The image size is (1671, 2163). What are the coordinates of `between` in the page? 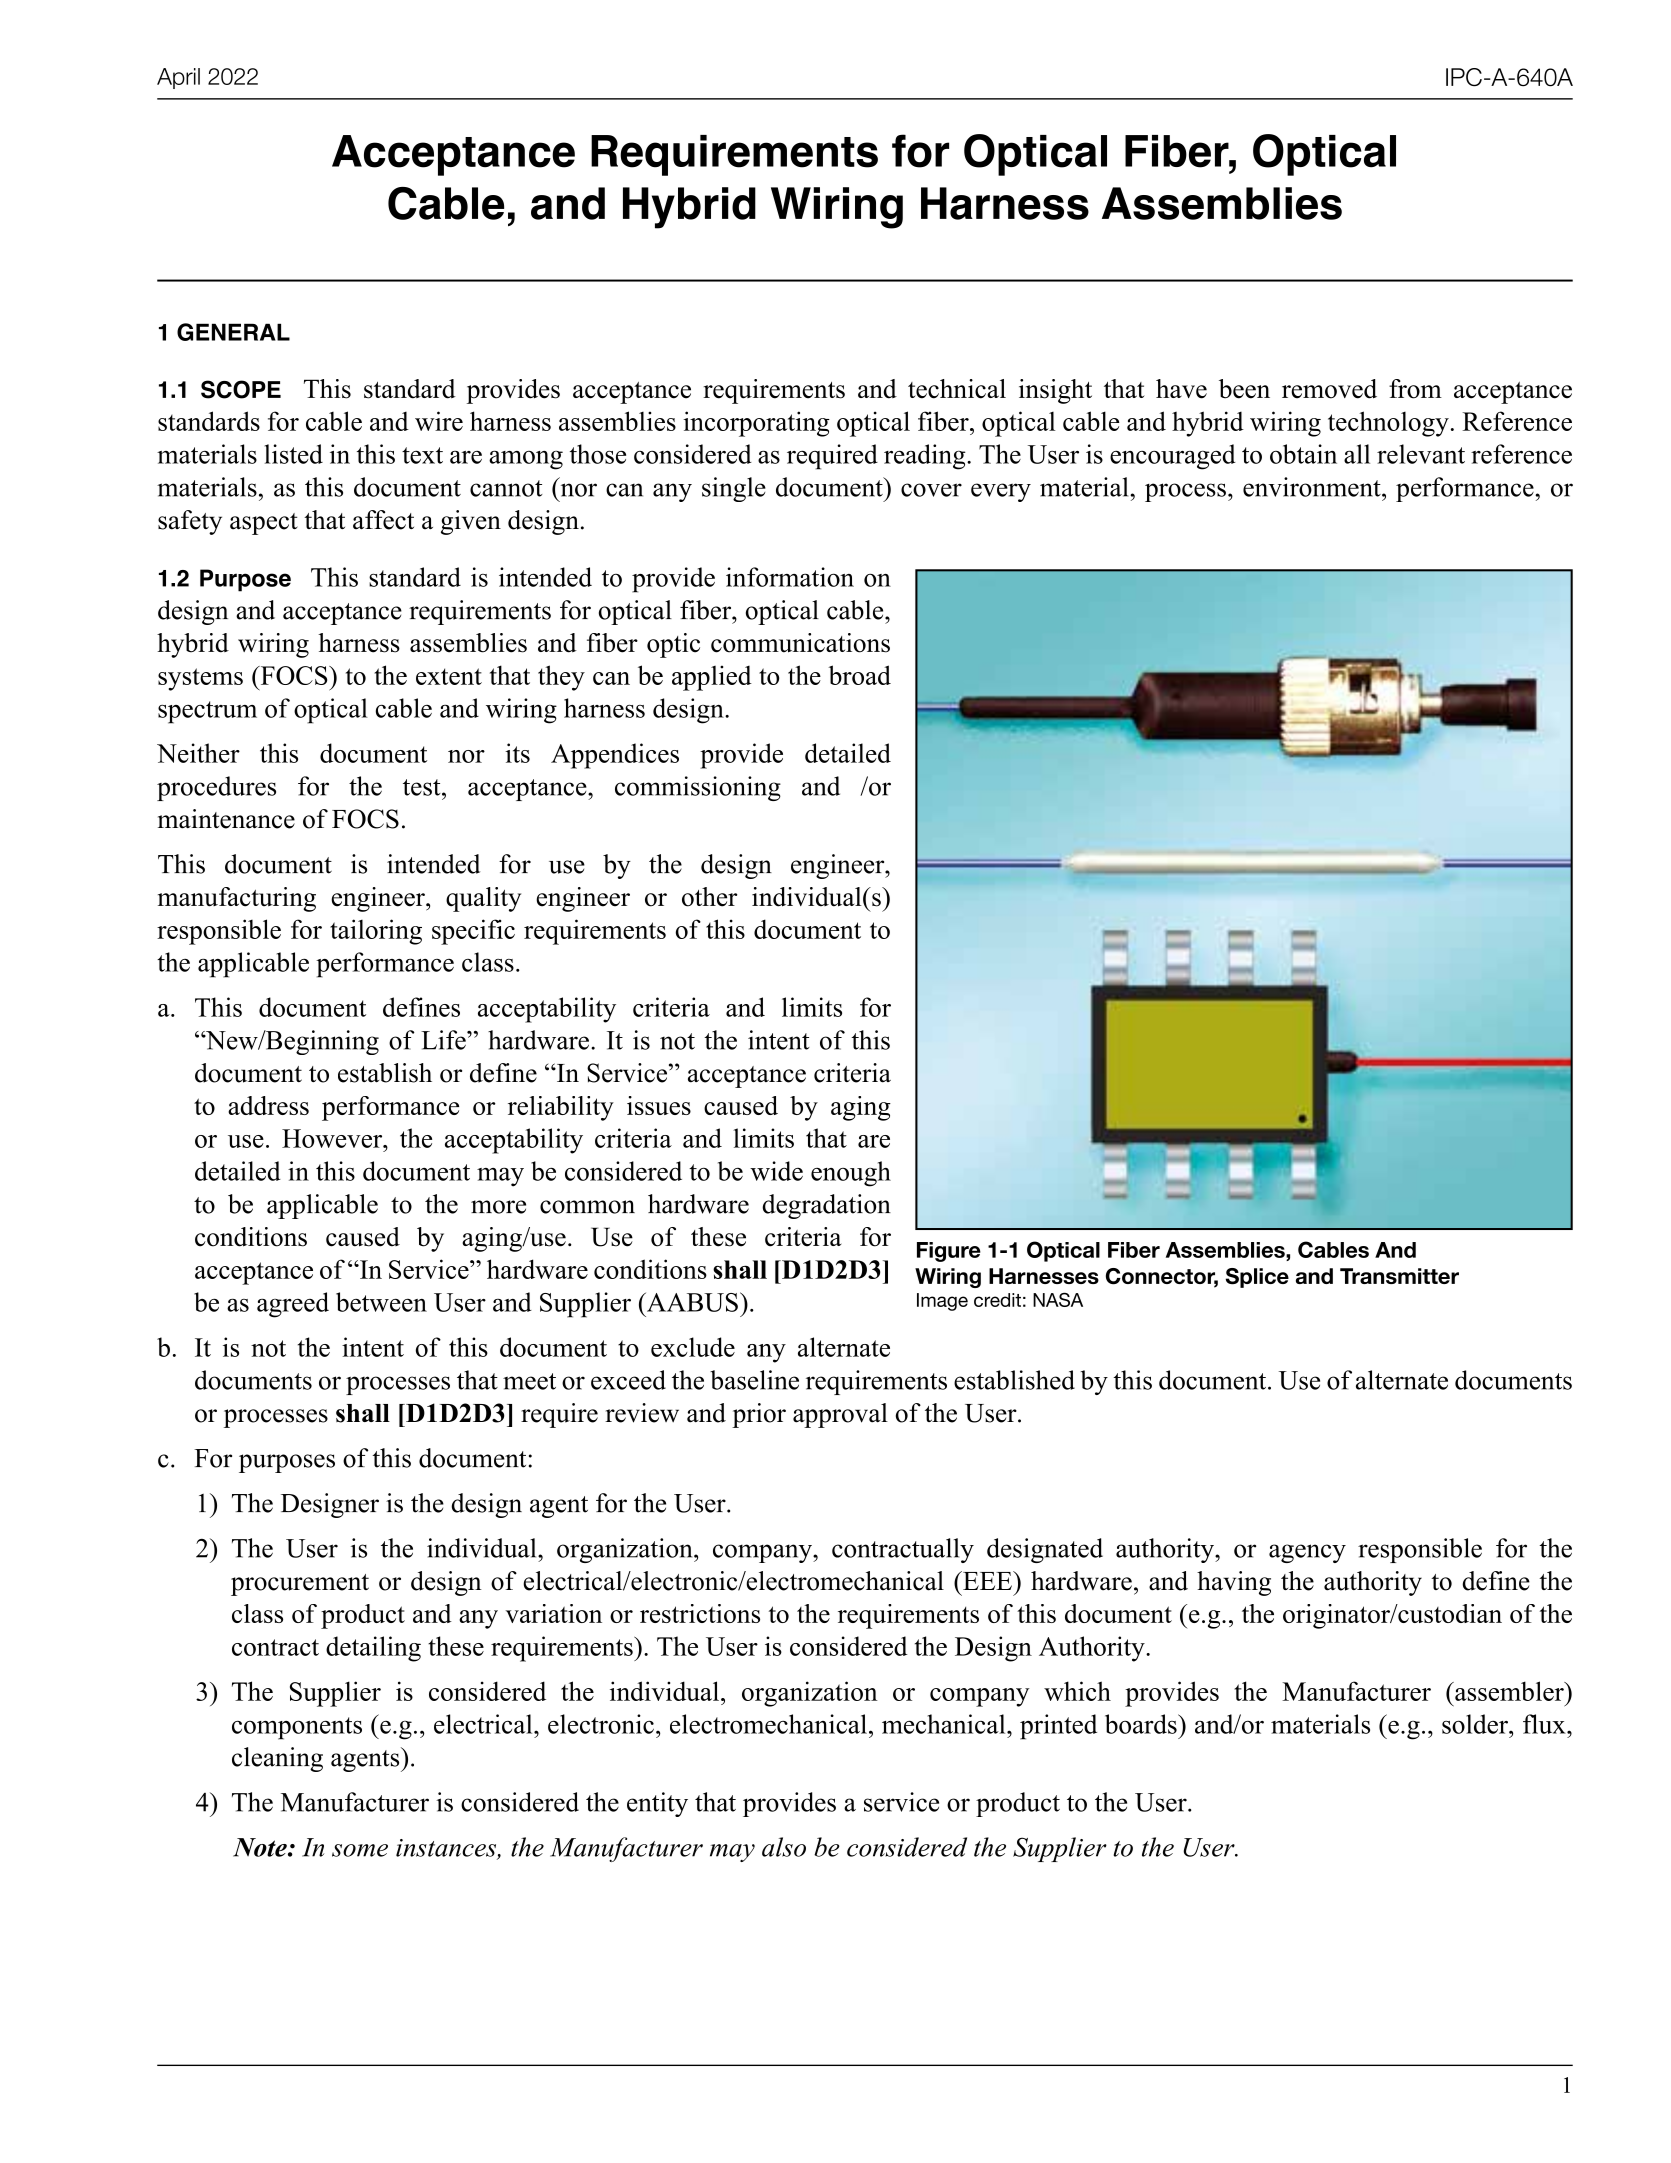 It's located at (381, 1302).
